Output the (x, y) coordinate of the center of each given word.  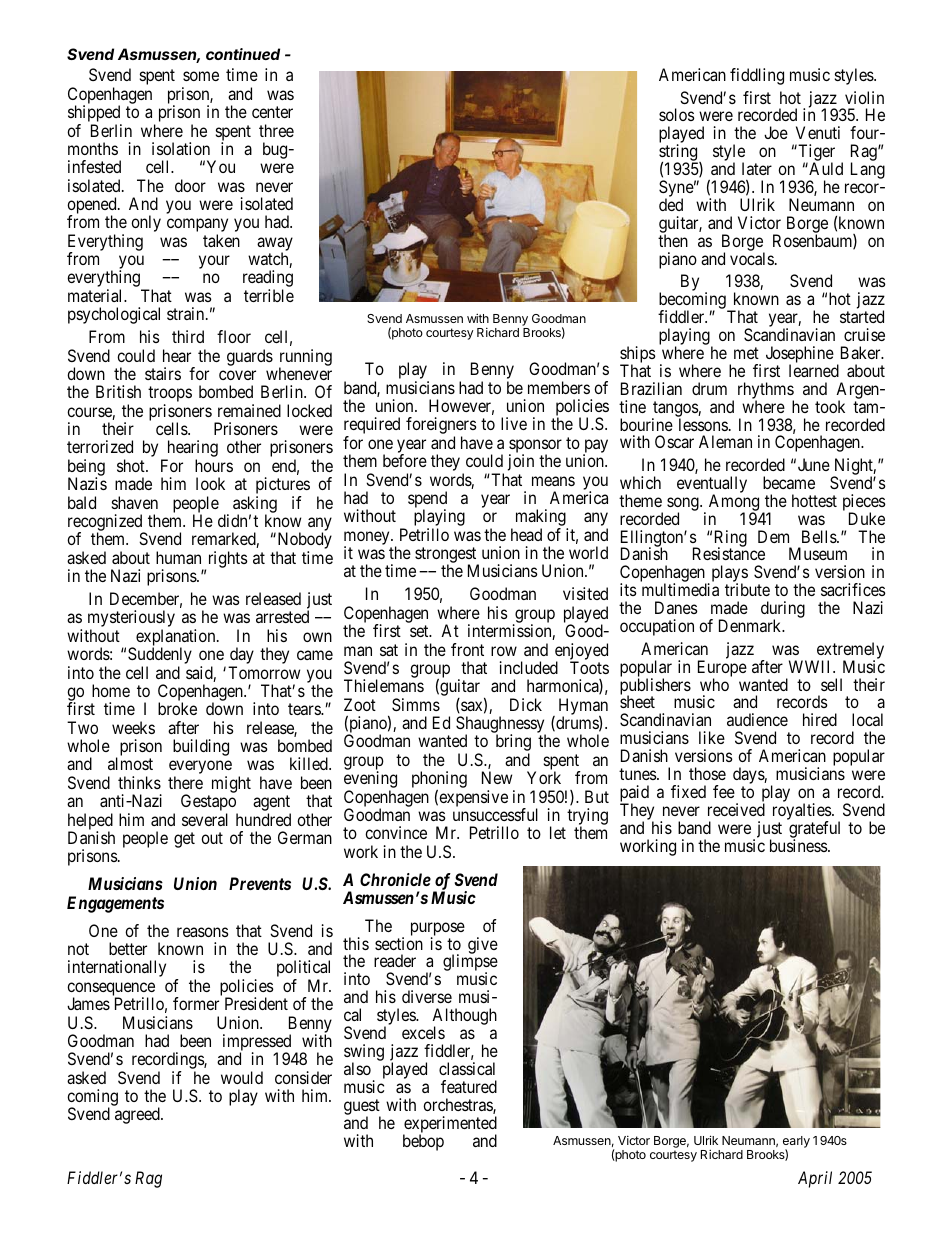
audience (757, 719)
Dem (773, 536)
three (276, 130)
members (559, 387)
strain (187, 313)
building (201, 747)
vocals (752, 258)
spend (427, 501)
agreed (138, 1115)
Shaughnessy (501, 726)
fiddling (757, 76)
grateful (814, 830)
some (201, 76)
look (210, 483)
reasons (203, 932)
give (483, 945)
